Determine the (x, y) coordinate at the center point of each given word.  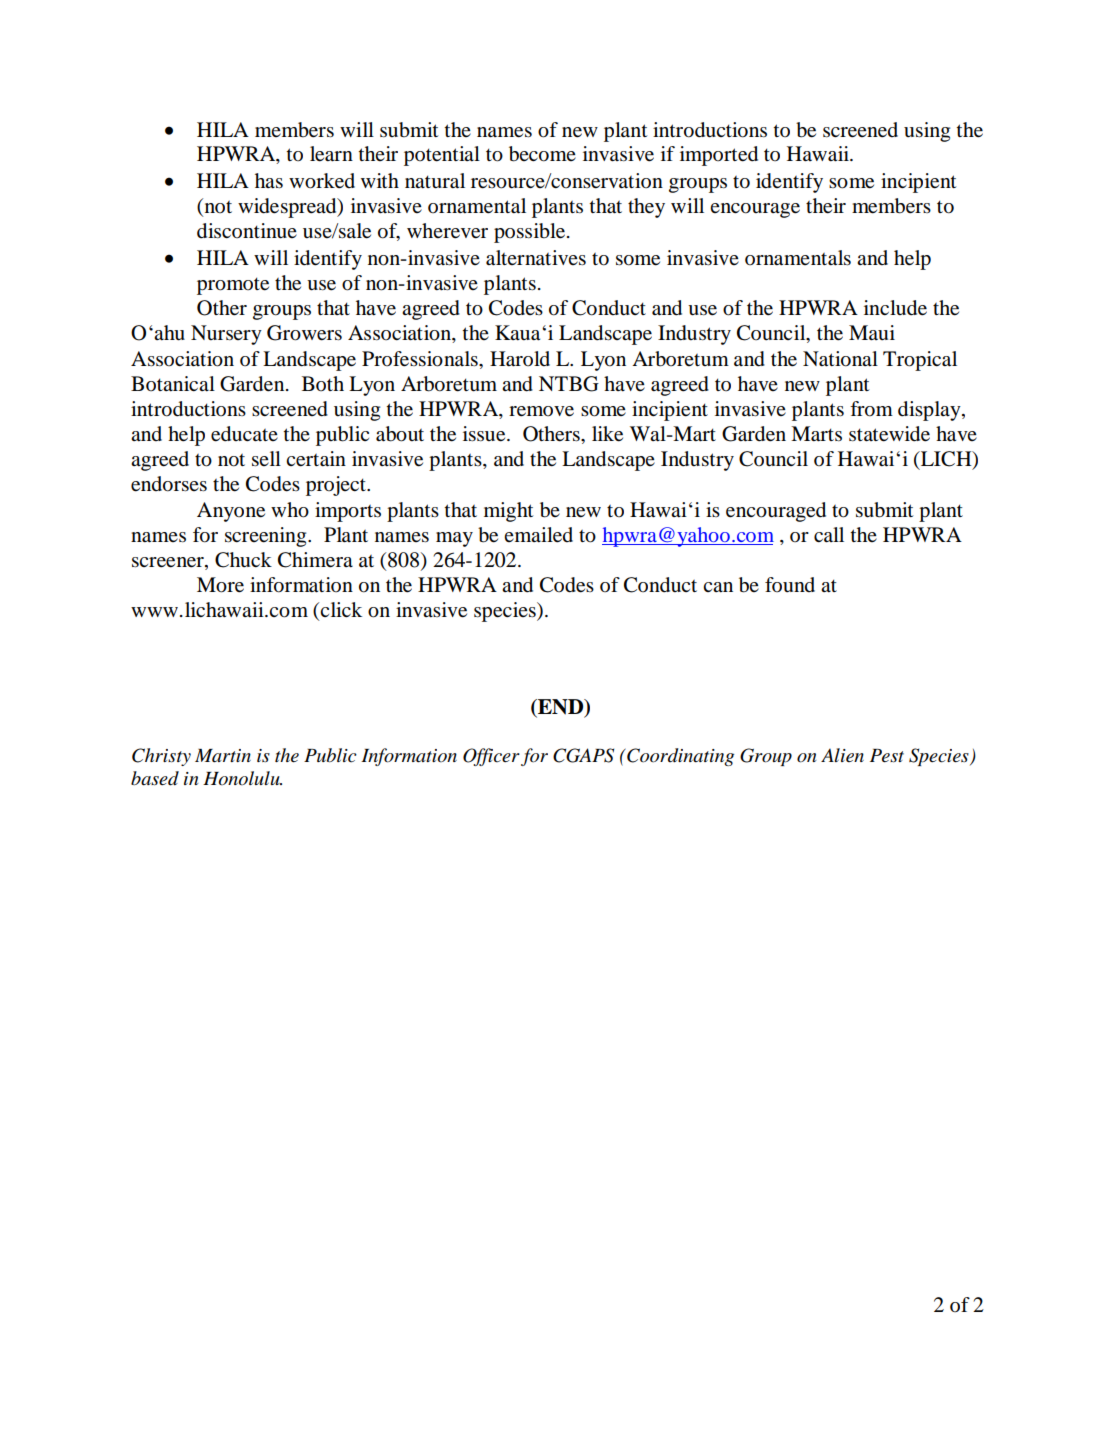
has (269, 181)
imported (719, 156)
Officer (491, 757)
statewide (889, 434)
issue (485, 434)
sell (266, 459)
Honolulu (242, 778)
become (542, 154)
